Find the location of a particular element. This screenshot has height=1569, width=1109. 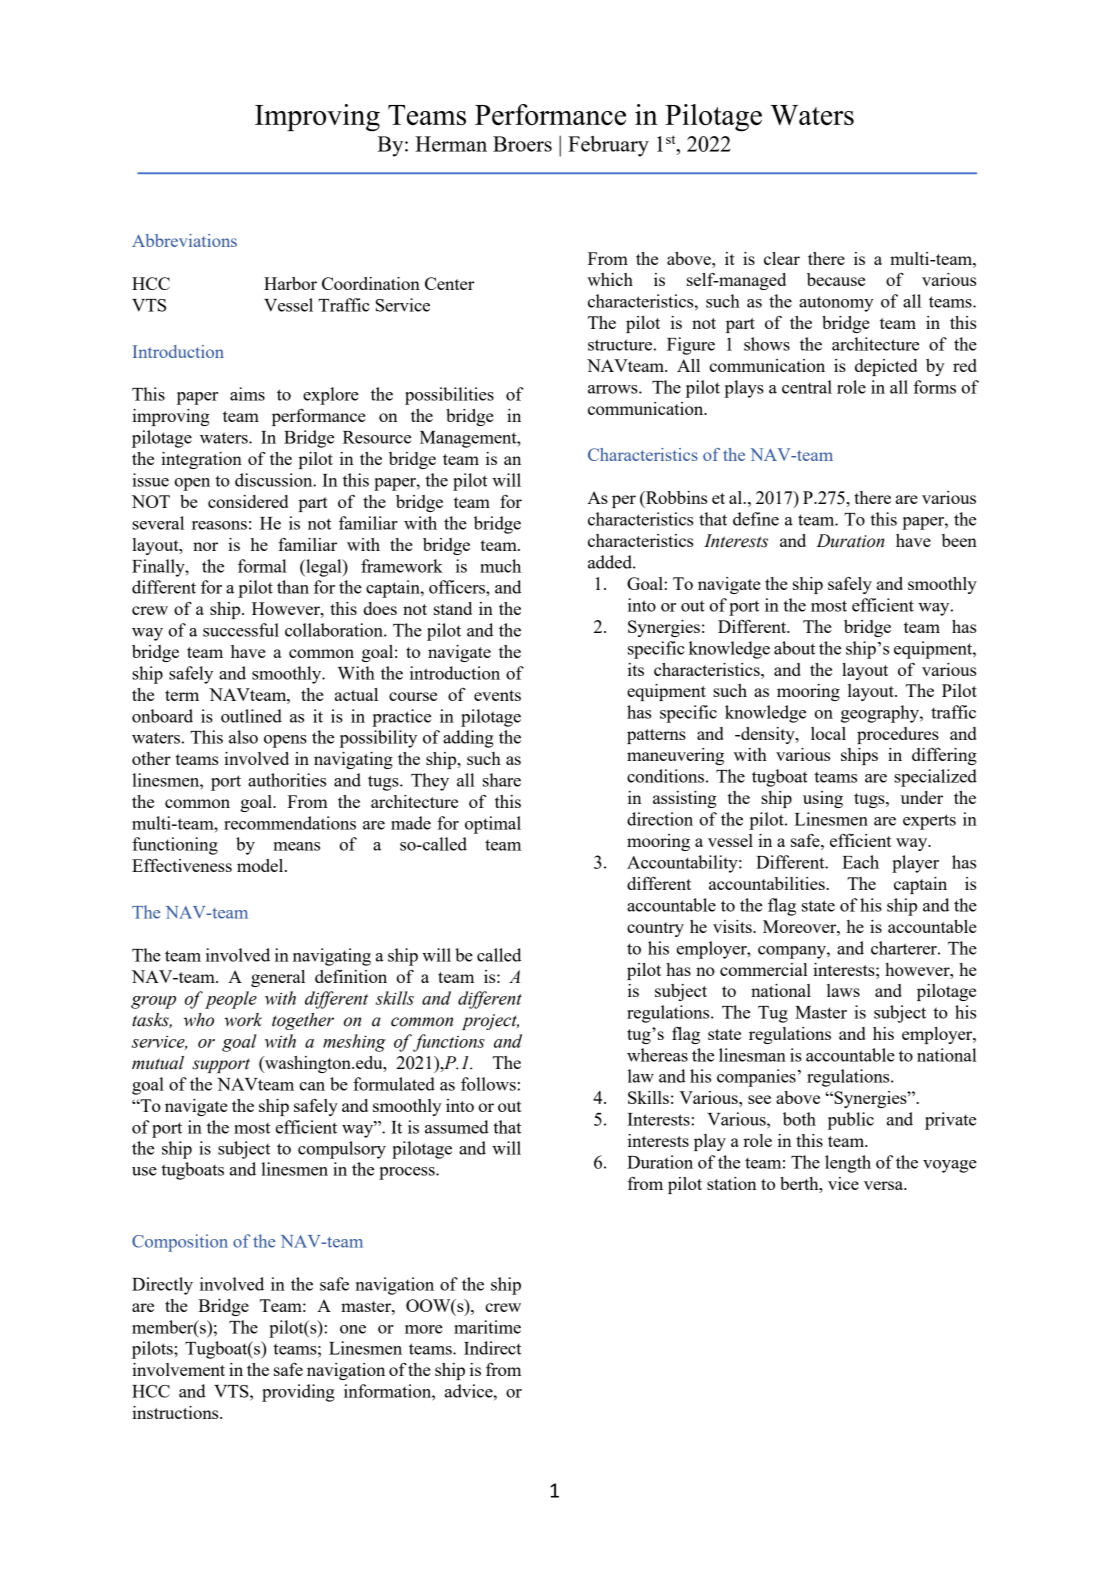

authorities is located at coordinates (287, 780).
